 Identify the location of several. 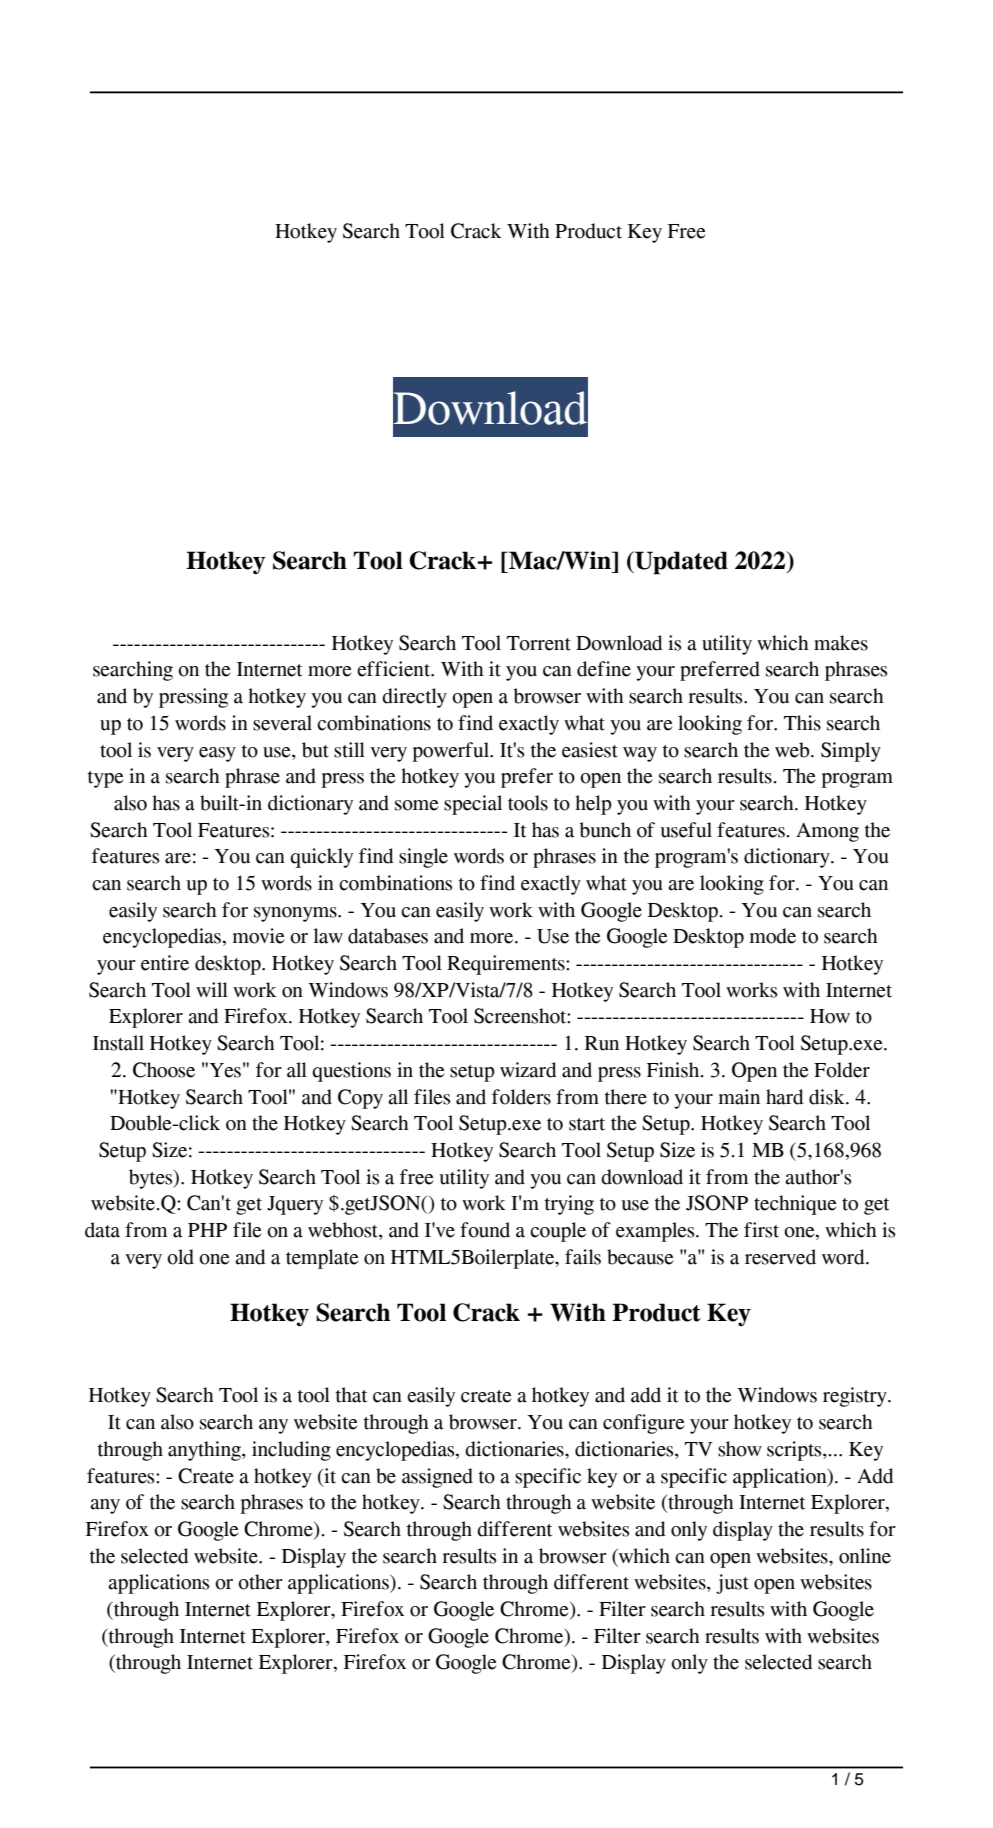
(282, 723).
